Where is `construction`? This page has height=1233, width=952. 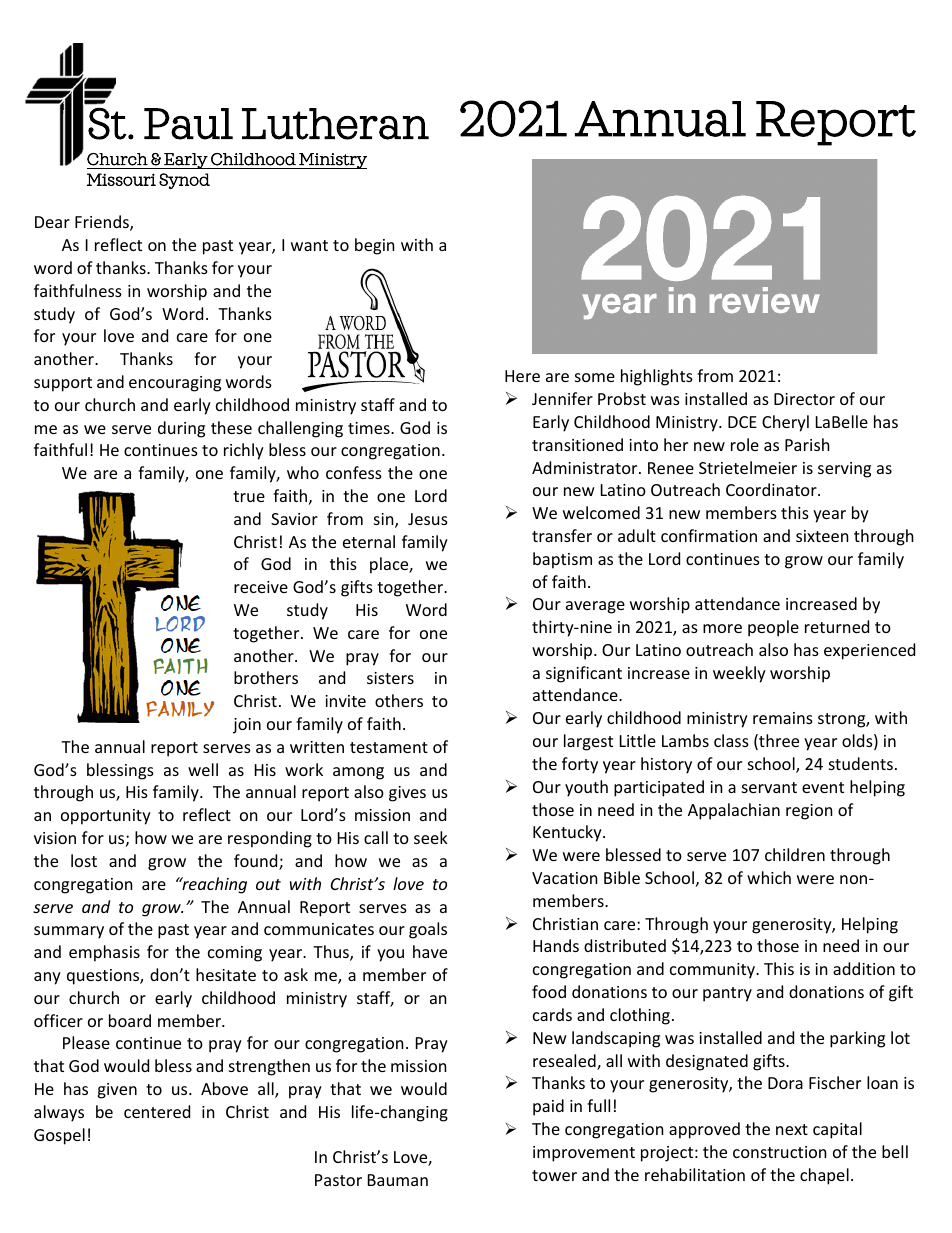
construction is located at coordinates (780, 1152).
